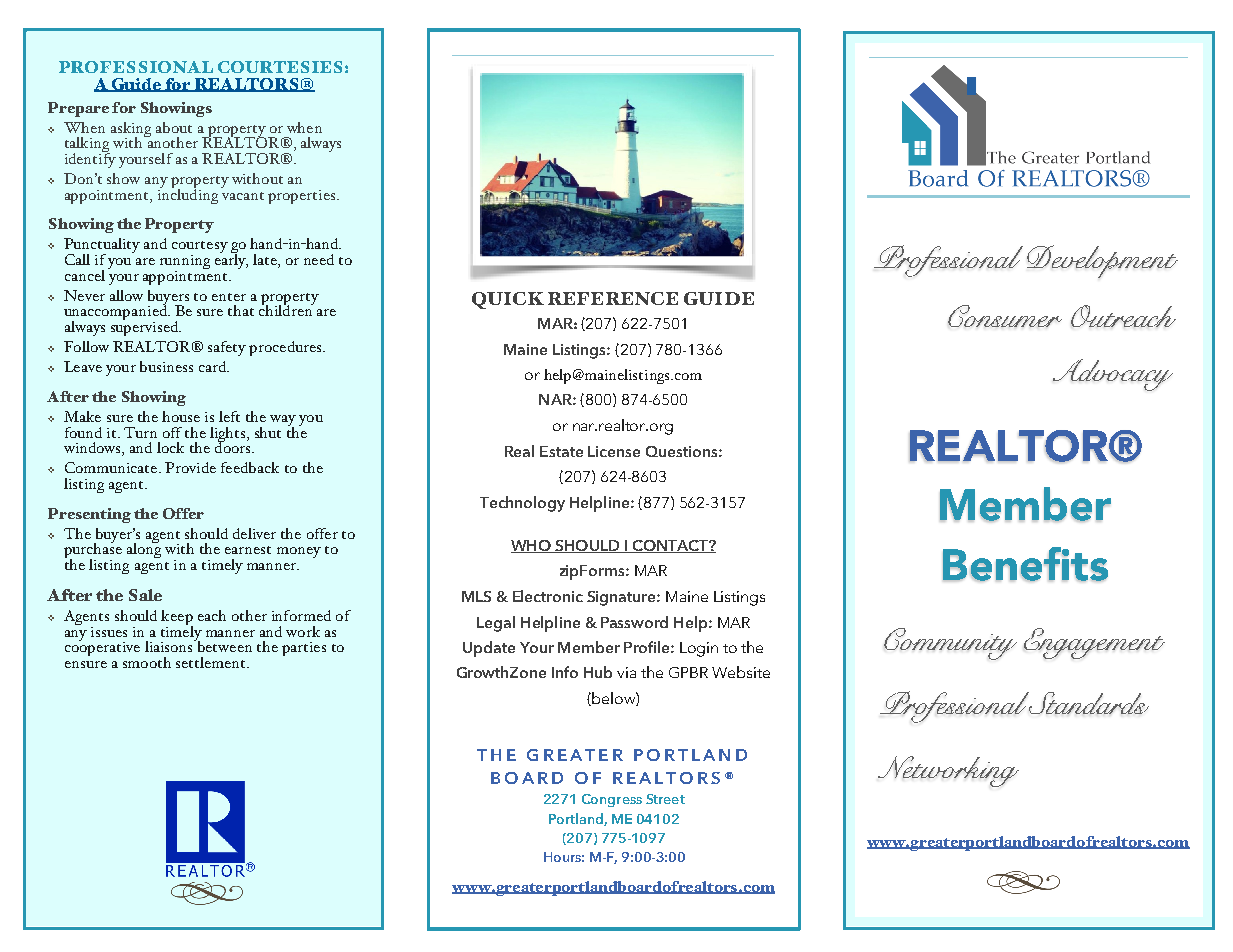 This screenshot has width=1233, height=952. What do you see at coordinates (1113, 375) in the screenshot?
I see `Advocacy` at bounding box center [1113, 375].
